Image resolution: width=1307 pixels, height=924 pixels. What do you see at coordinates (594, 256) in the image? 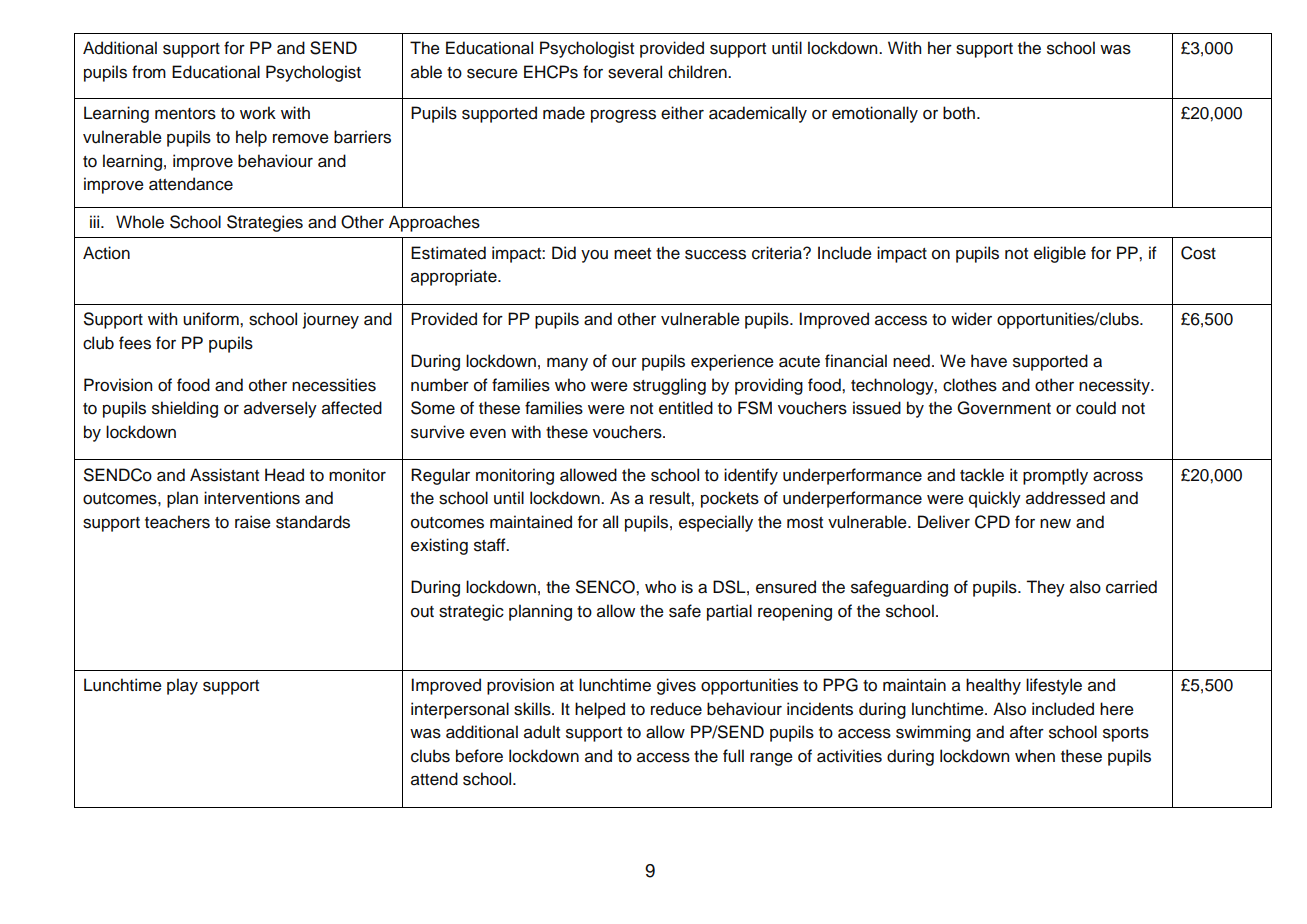
I see `you` at bounding box center [594, 256].
